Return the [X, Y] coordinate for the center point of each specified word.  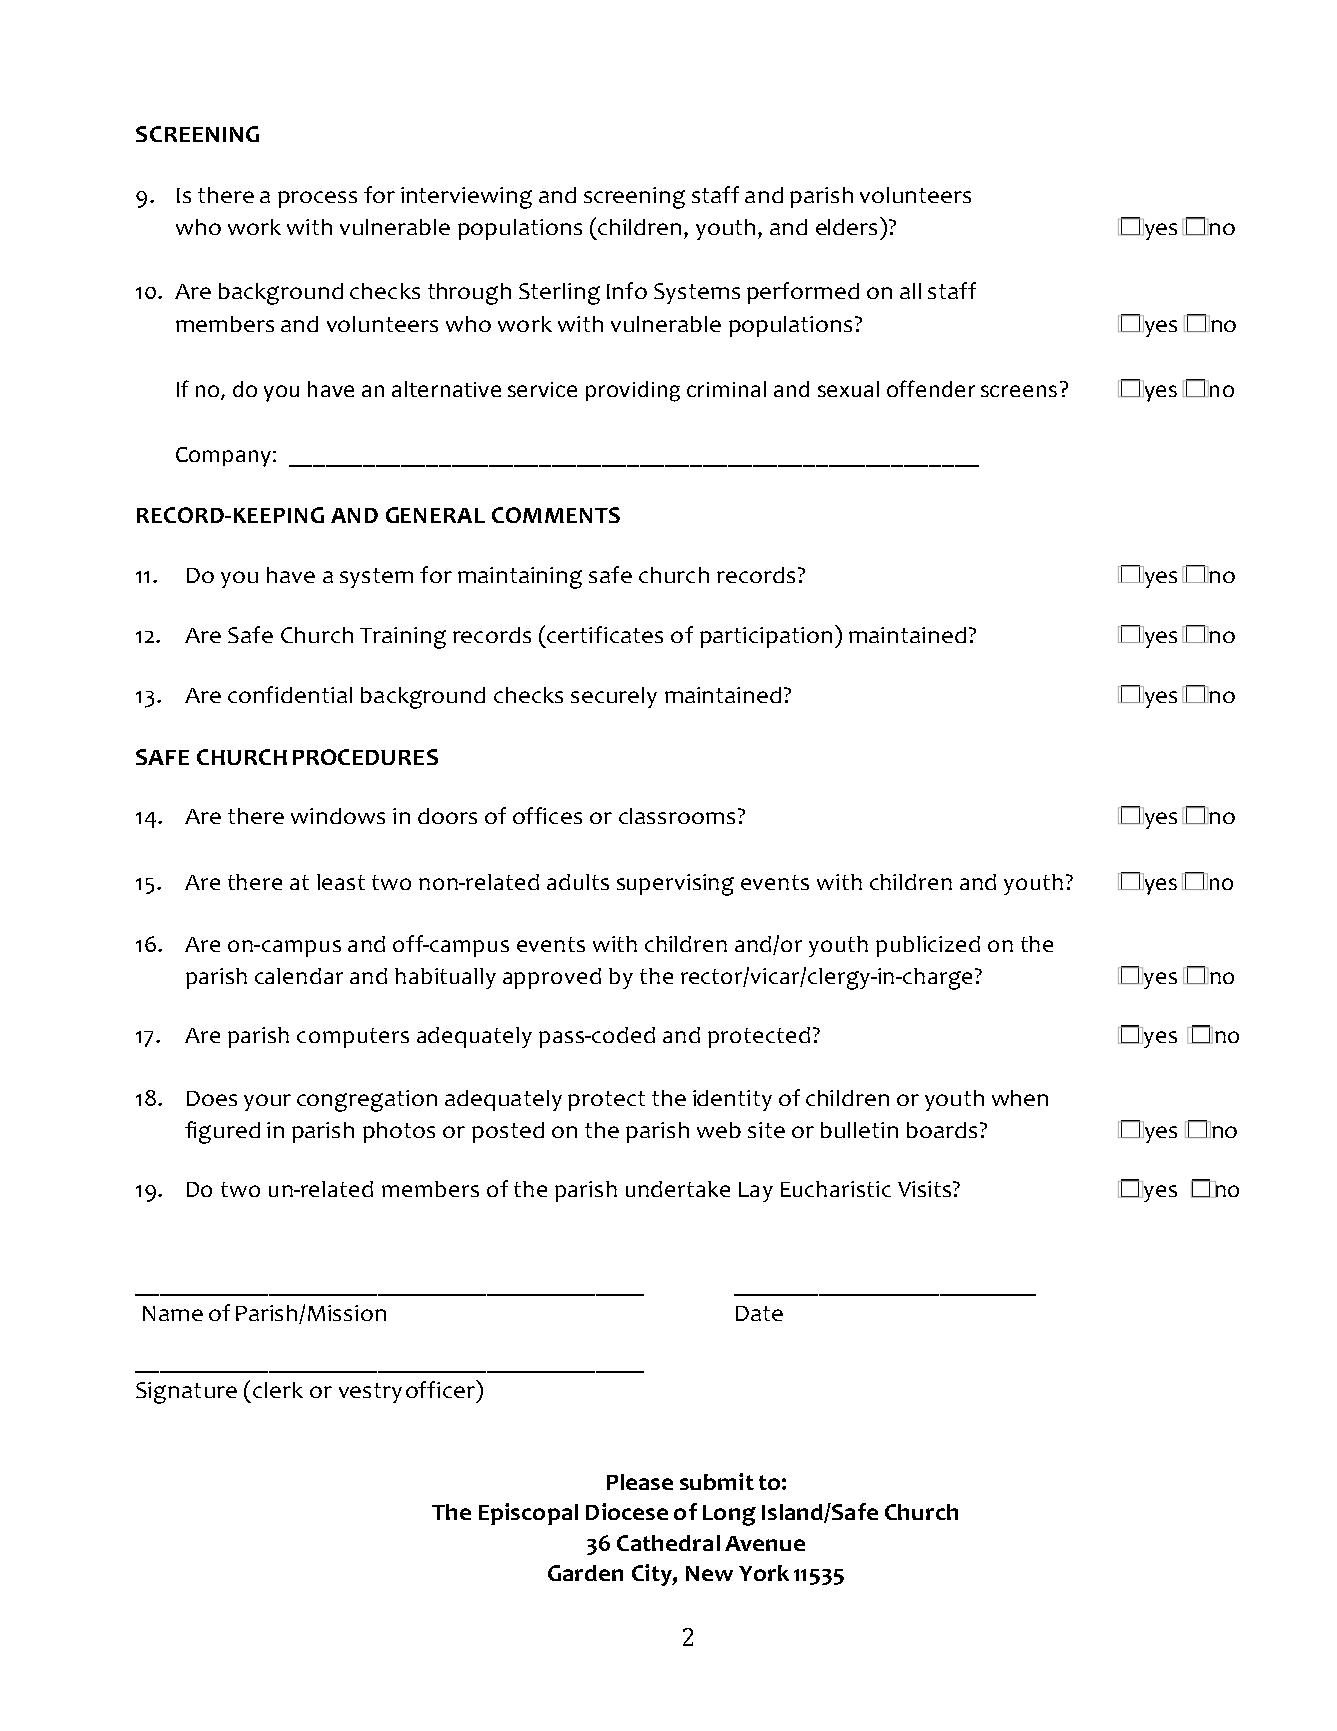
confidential [290, 694]
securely [614, 697]
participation [766, 637]
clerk [278, 1390]
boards [942, 1130]
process [317, 199]
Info [627, 290]
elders [848, 226]
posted [508, 1132]
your [267, 1102]
